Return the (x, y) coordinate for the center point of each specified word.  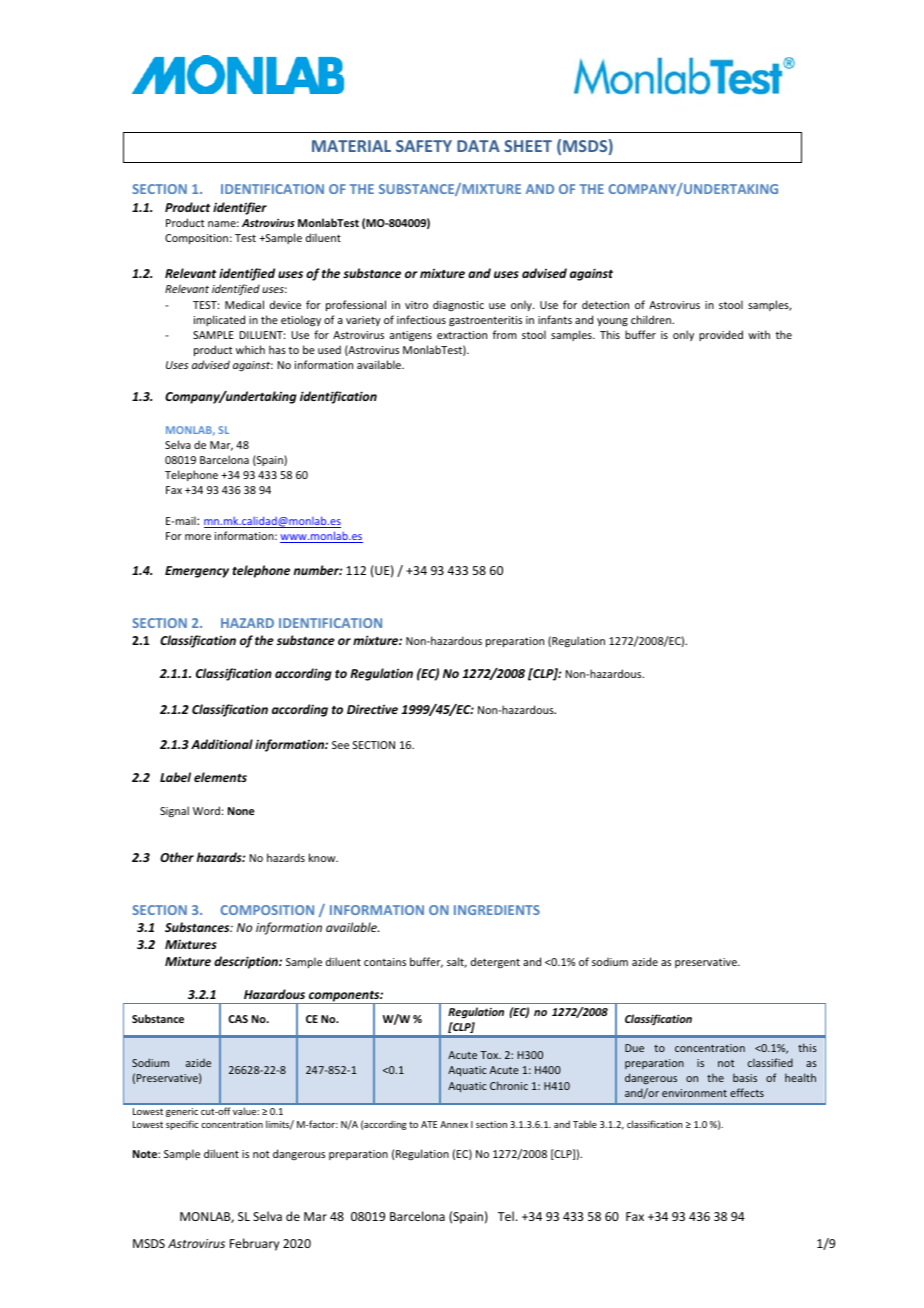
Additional (222, 744)
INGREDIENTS (497, 910)
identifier (240, 208)
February (254, 1244)
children (652, 319)
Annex (454, 1124)
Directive (372, 709)
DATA (478, 146)
